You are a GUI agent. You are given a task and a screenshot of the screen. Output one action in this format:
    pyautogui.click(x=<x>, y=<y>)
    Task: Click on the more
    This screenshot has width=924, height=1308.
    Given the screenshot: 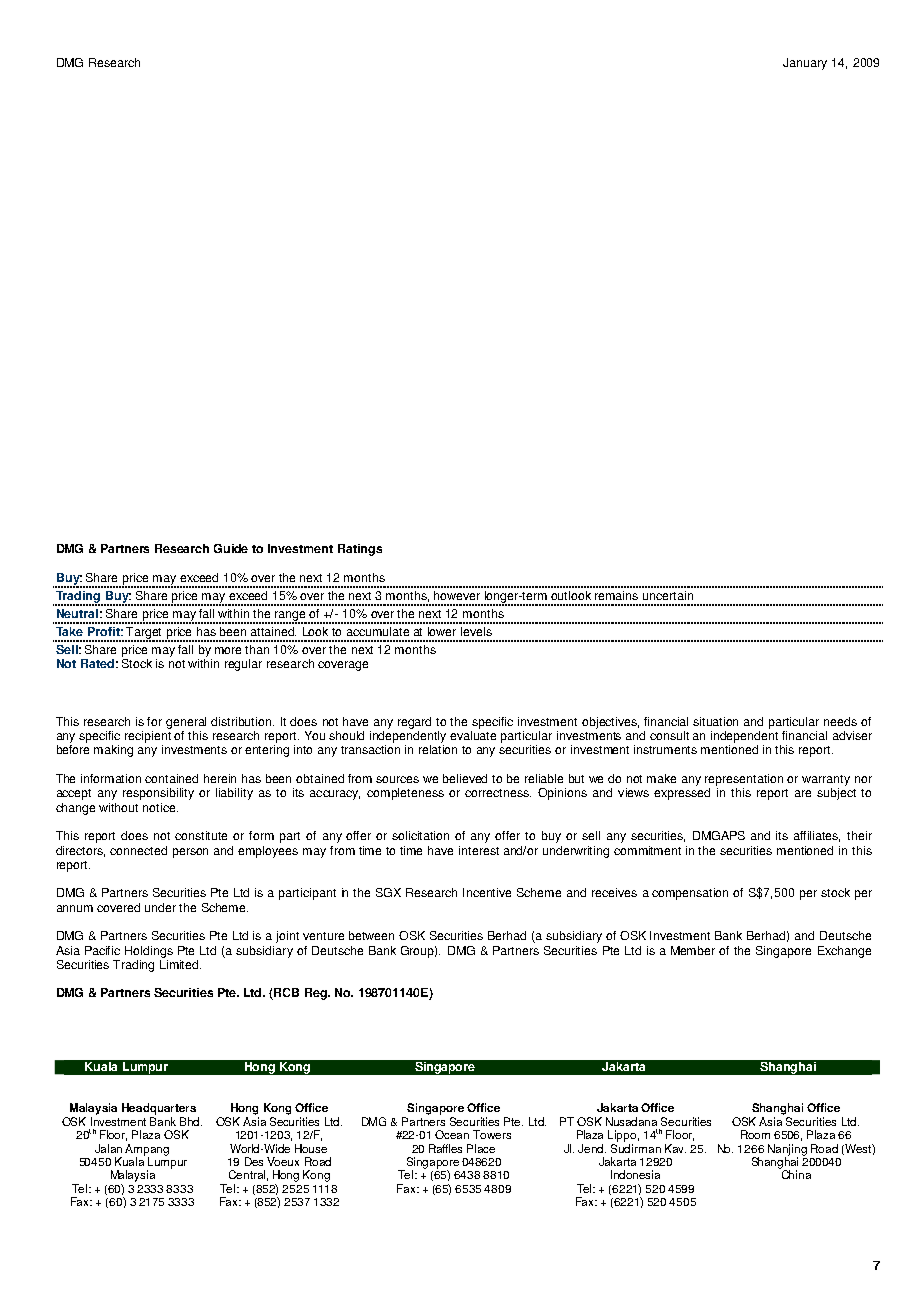 What is the action you would take?
    pyautogui.click(x=228, y=650)
